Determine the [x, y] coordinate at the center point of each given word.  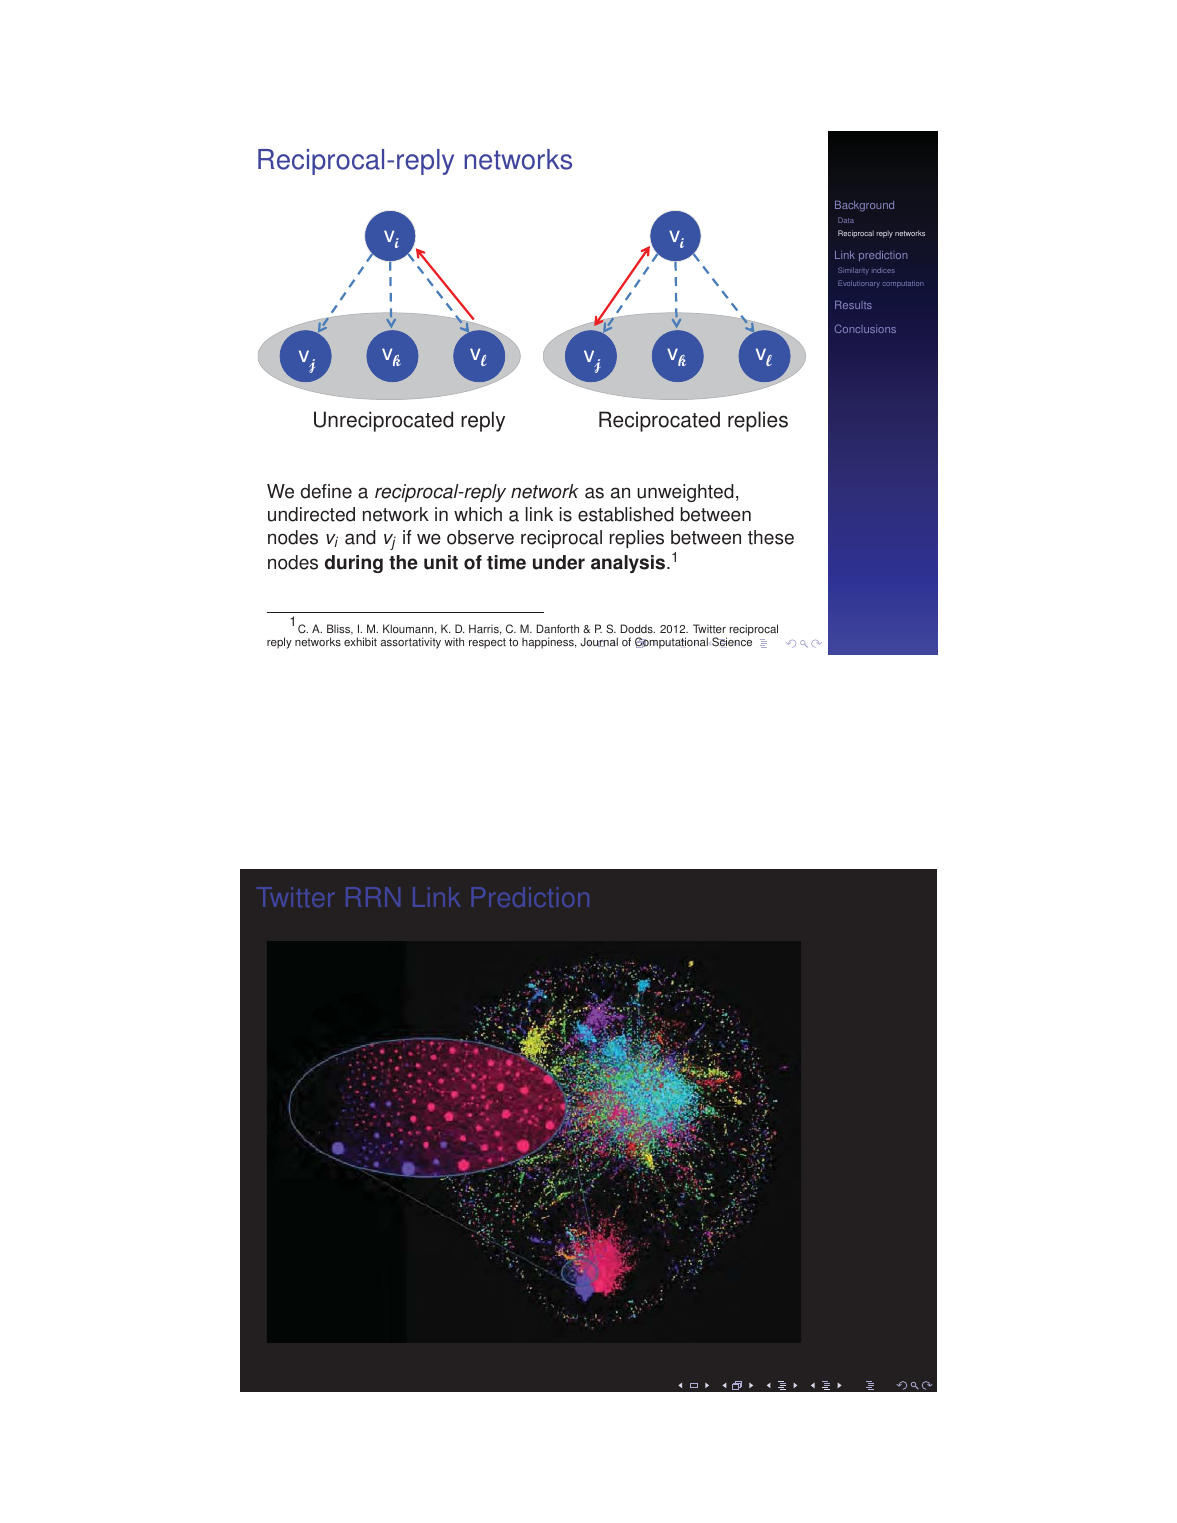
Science [732, 642]
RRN [373, 897]
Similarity [853, 271]
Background [864, 206]
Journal [599, 642]
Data [846, 220]
